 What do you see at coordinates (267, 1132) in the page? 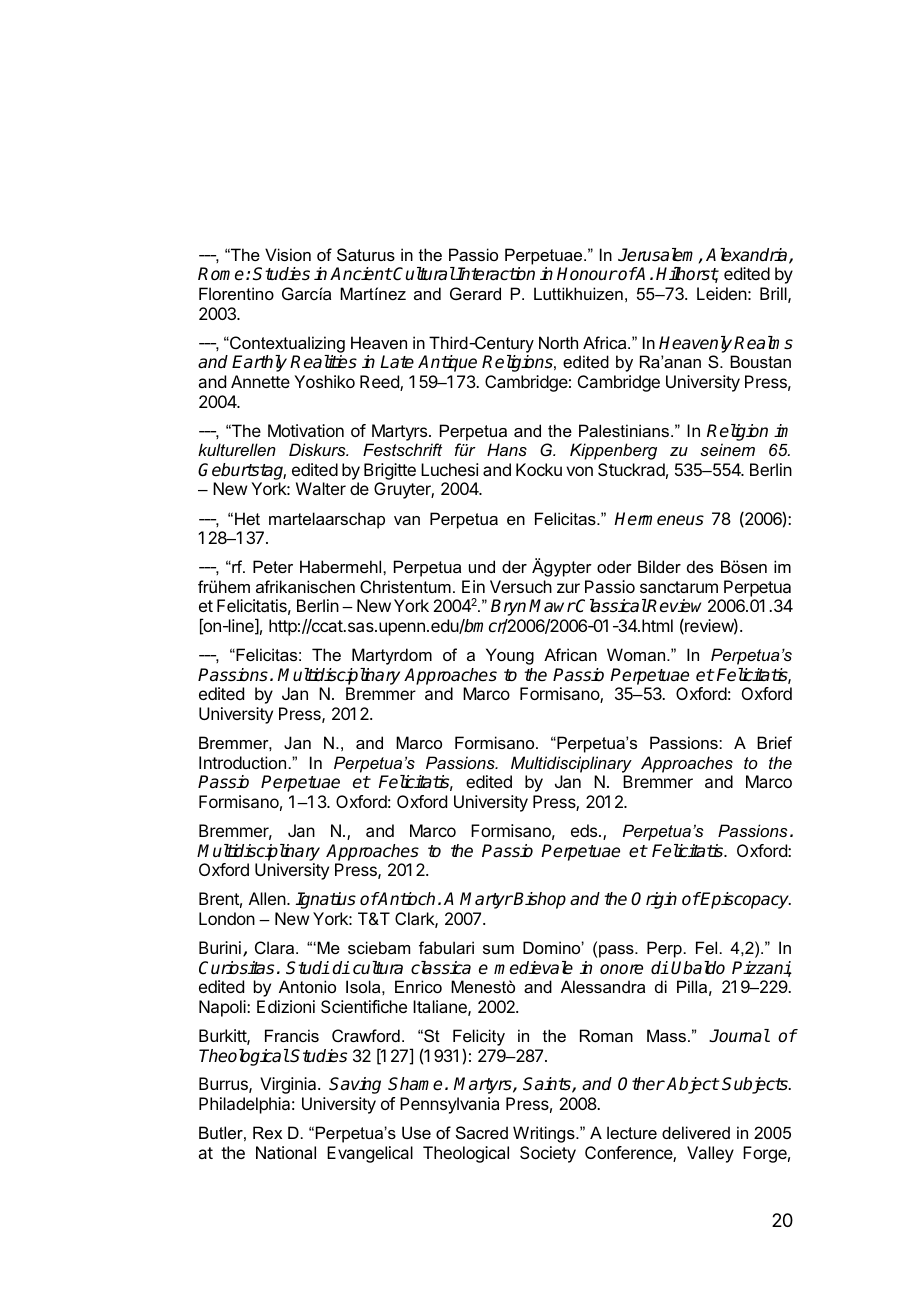
I see `Rex` at bounding box center [267, 1132].
